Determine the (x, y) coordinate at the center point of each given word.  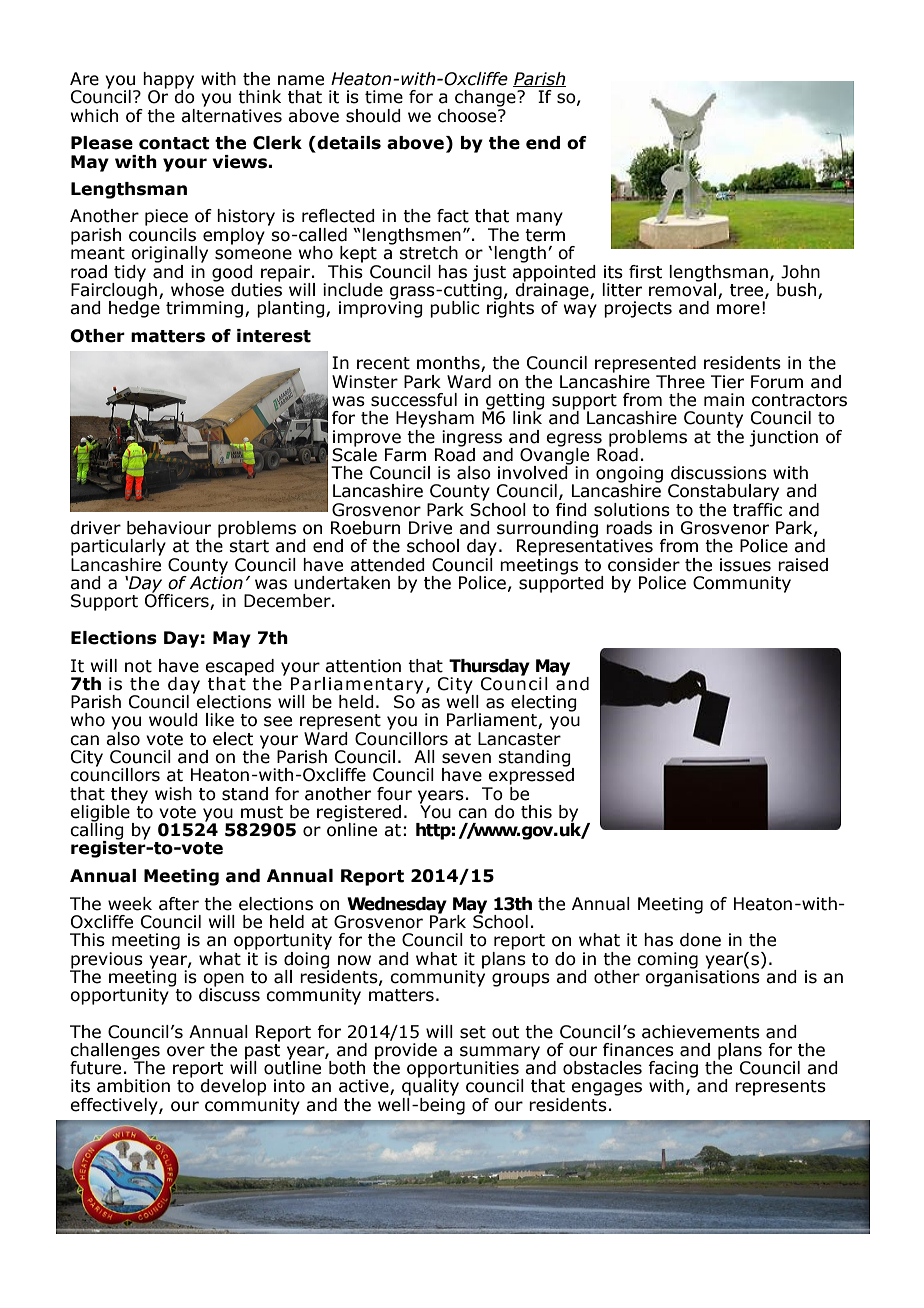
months (449, 364)
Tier (727, 382)
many (539, 219)
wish (173, 794)
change (486, 98)
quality (430, 1086)
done (700, 940)
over (186, 1051)
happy (168, 81)
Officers (178, 600)
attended (387, 565)
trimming (204, 309)
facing (673, 1070)
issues (745, 565)
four (394, 794)
